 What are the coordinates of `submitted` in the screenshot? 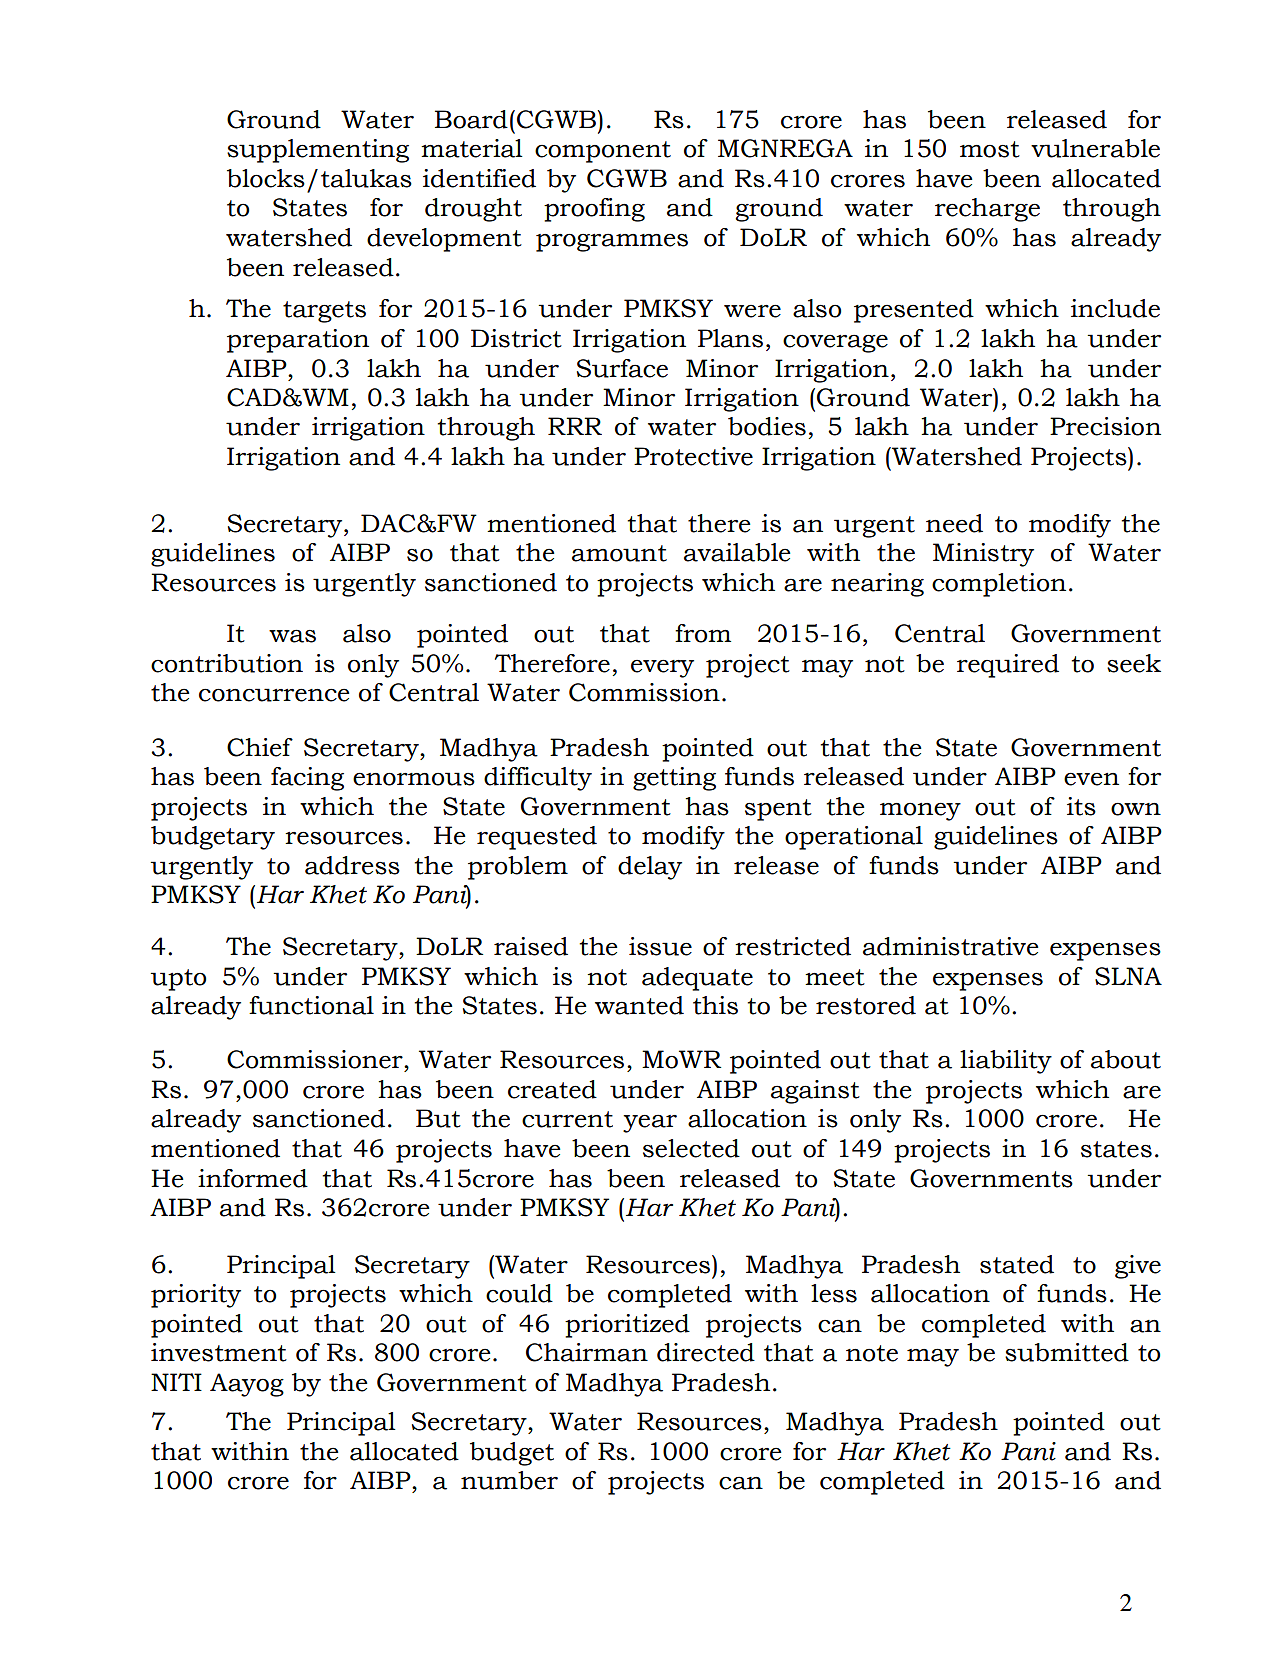 It's located at (1067, 1352).
